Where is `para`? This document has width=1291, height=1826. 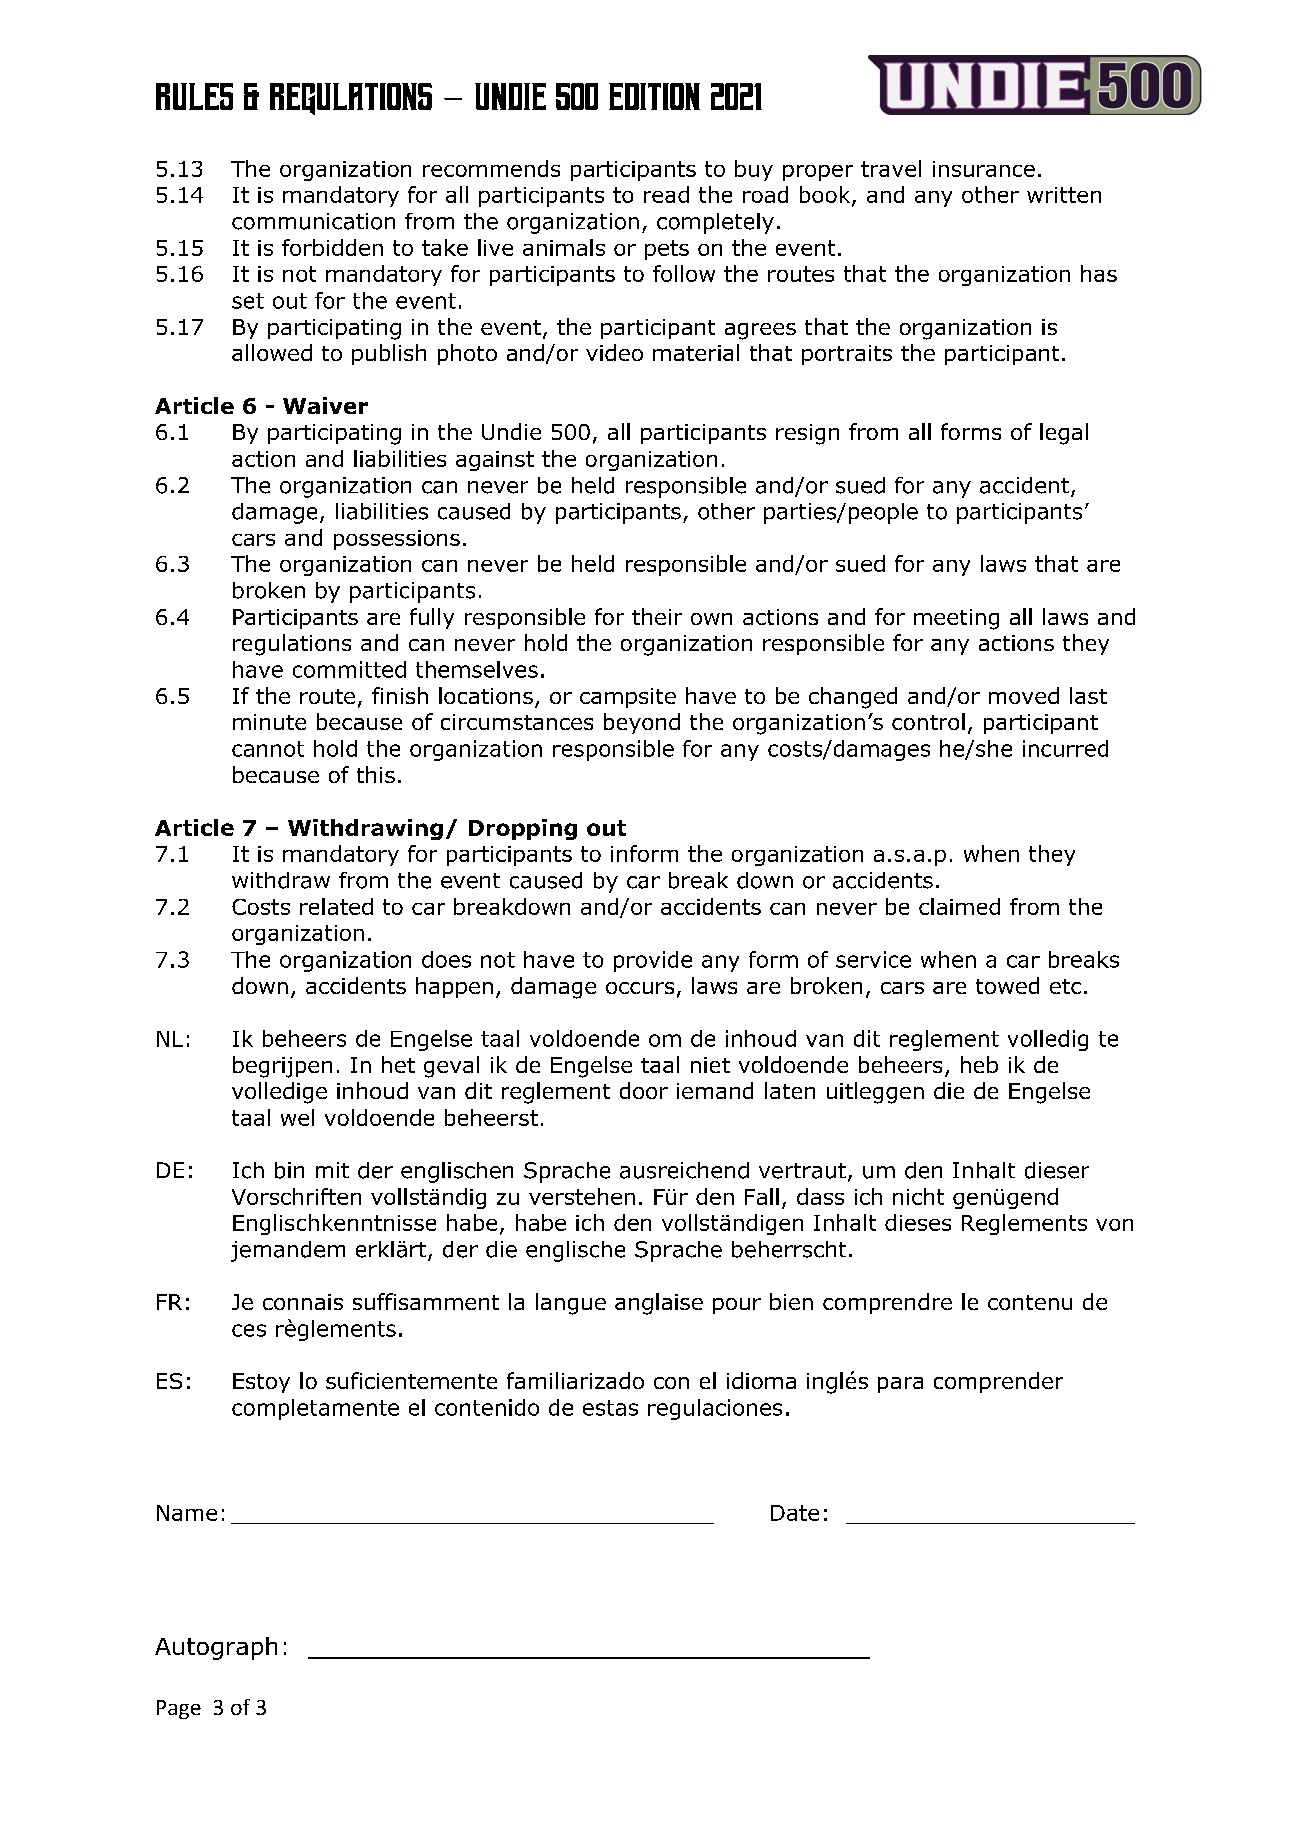 para is located at coordinates (900, 1385).
